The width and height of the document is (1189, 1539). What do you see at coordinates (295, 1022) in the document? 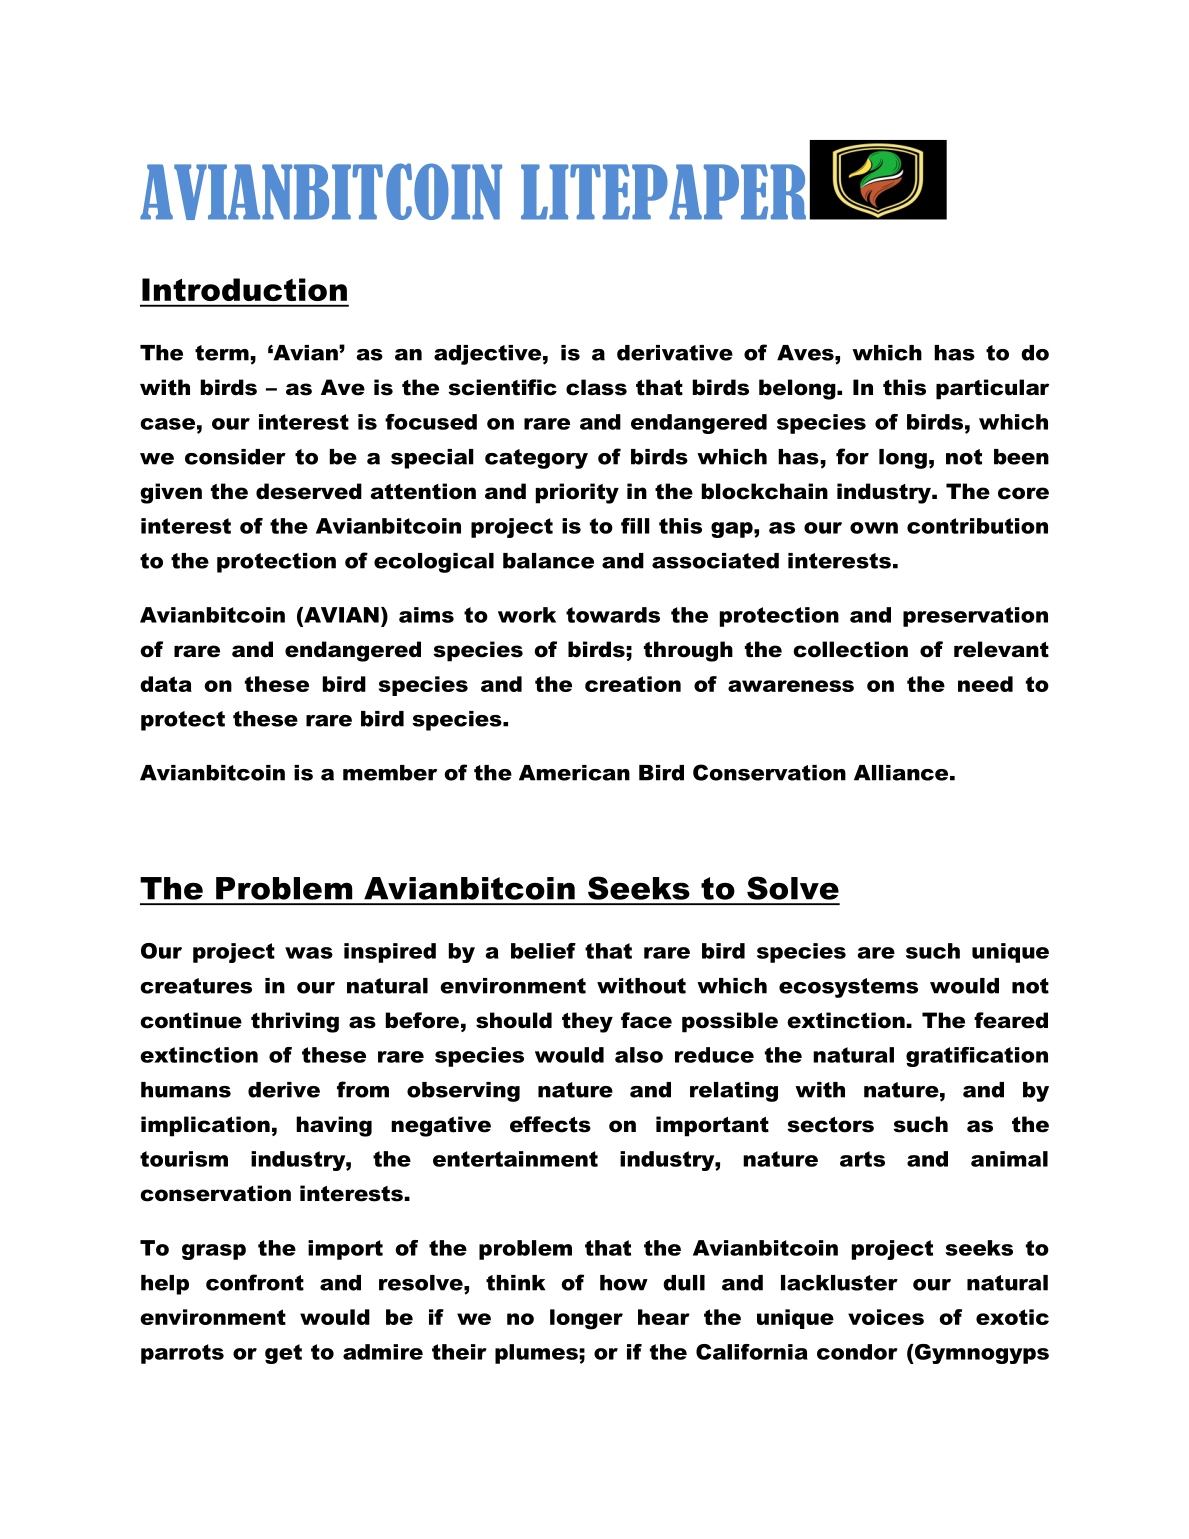
I see `thriving` at bounding box center [295, 1022].
